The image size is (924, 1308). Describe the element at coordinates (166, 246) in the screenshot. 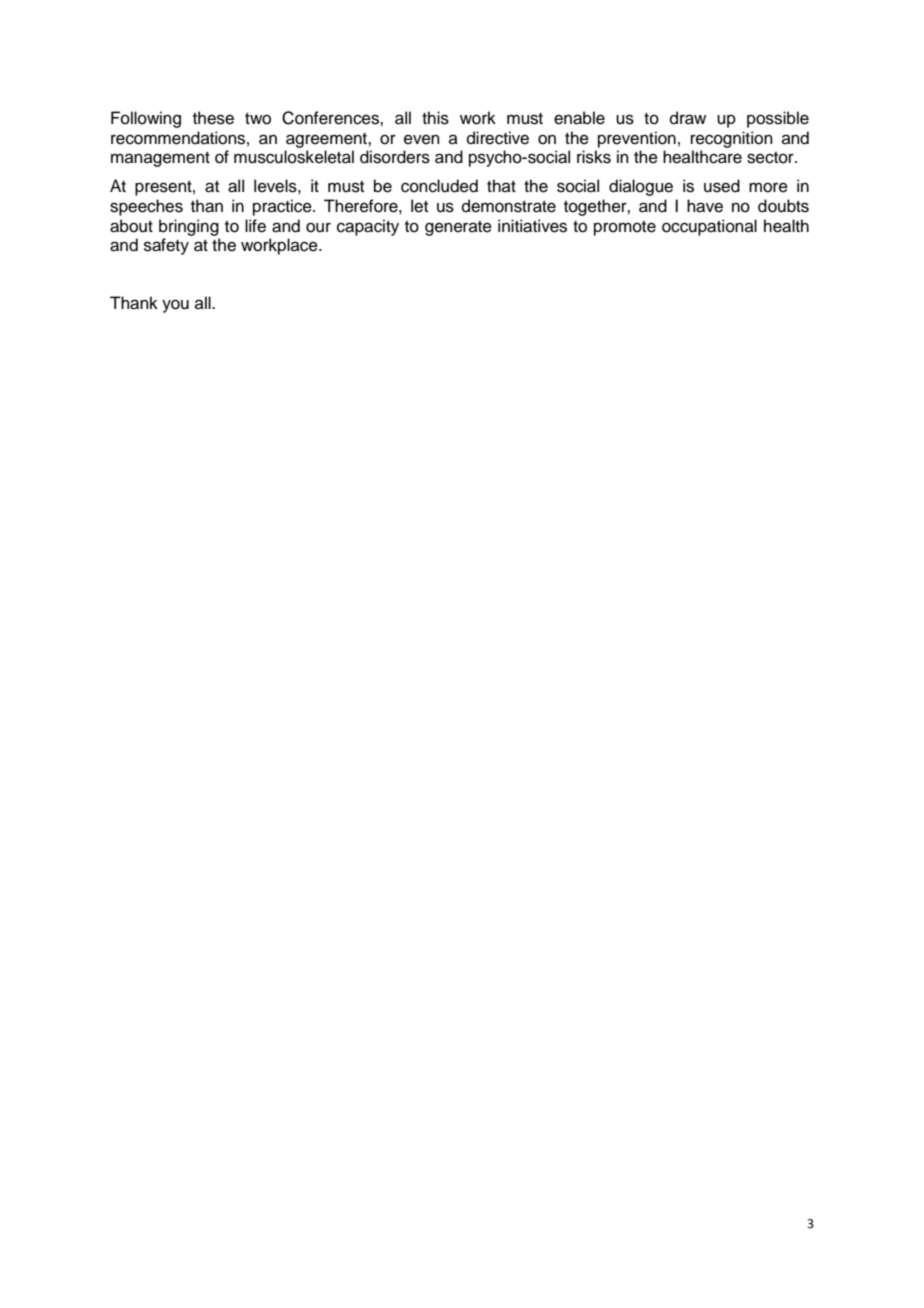

I see `safety` at that location.
